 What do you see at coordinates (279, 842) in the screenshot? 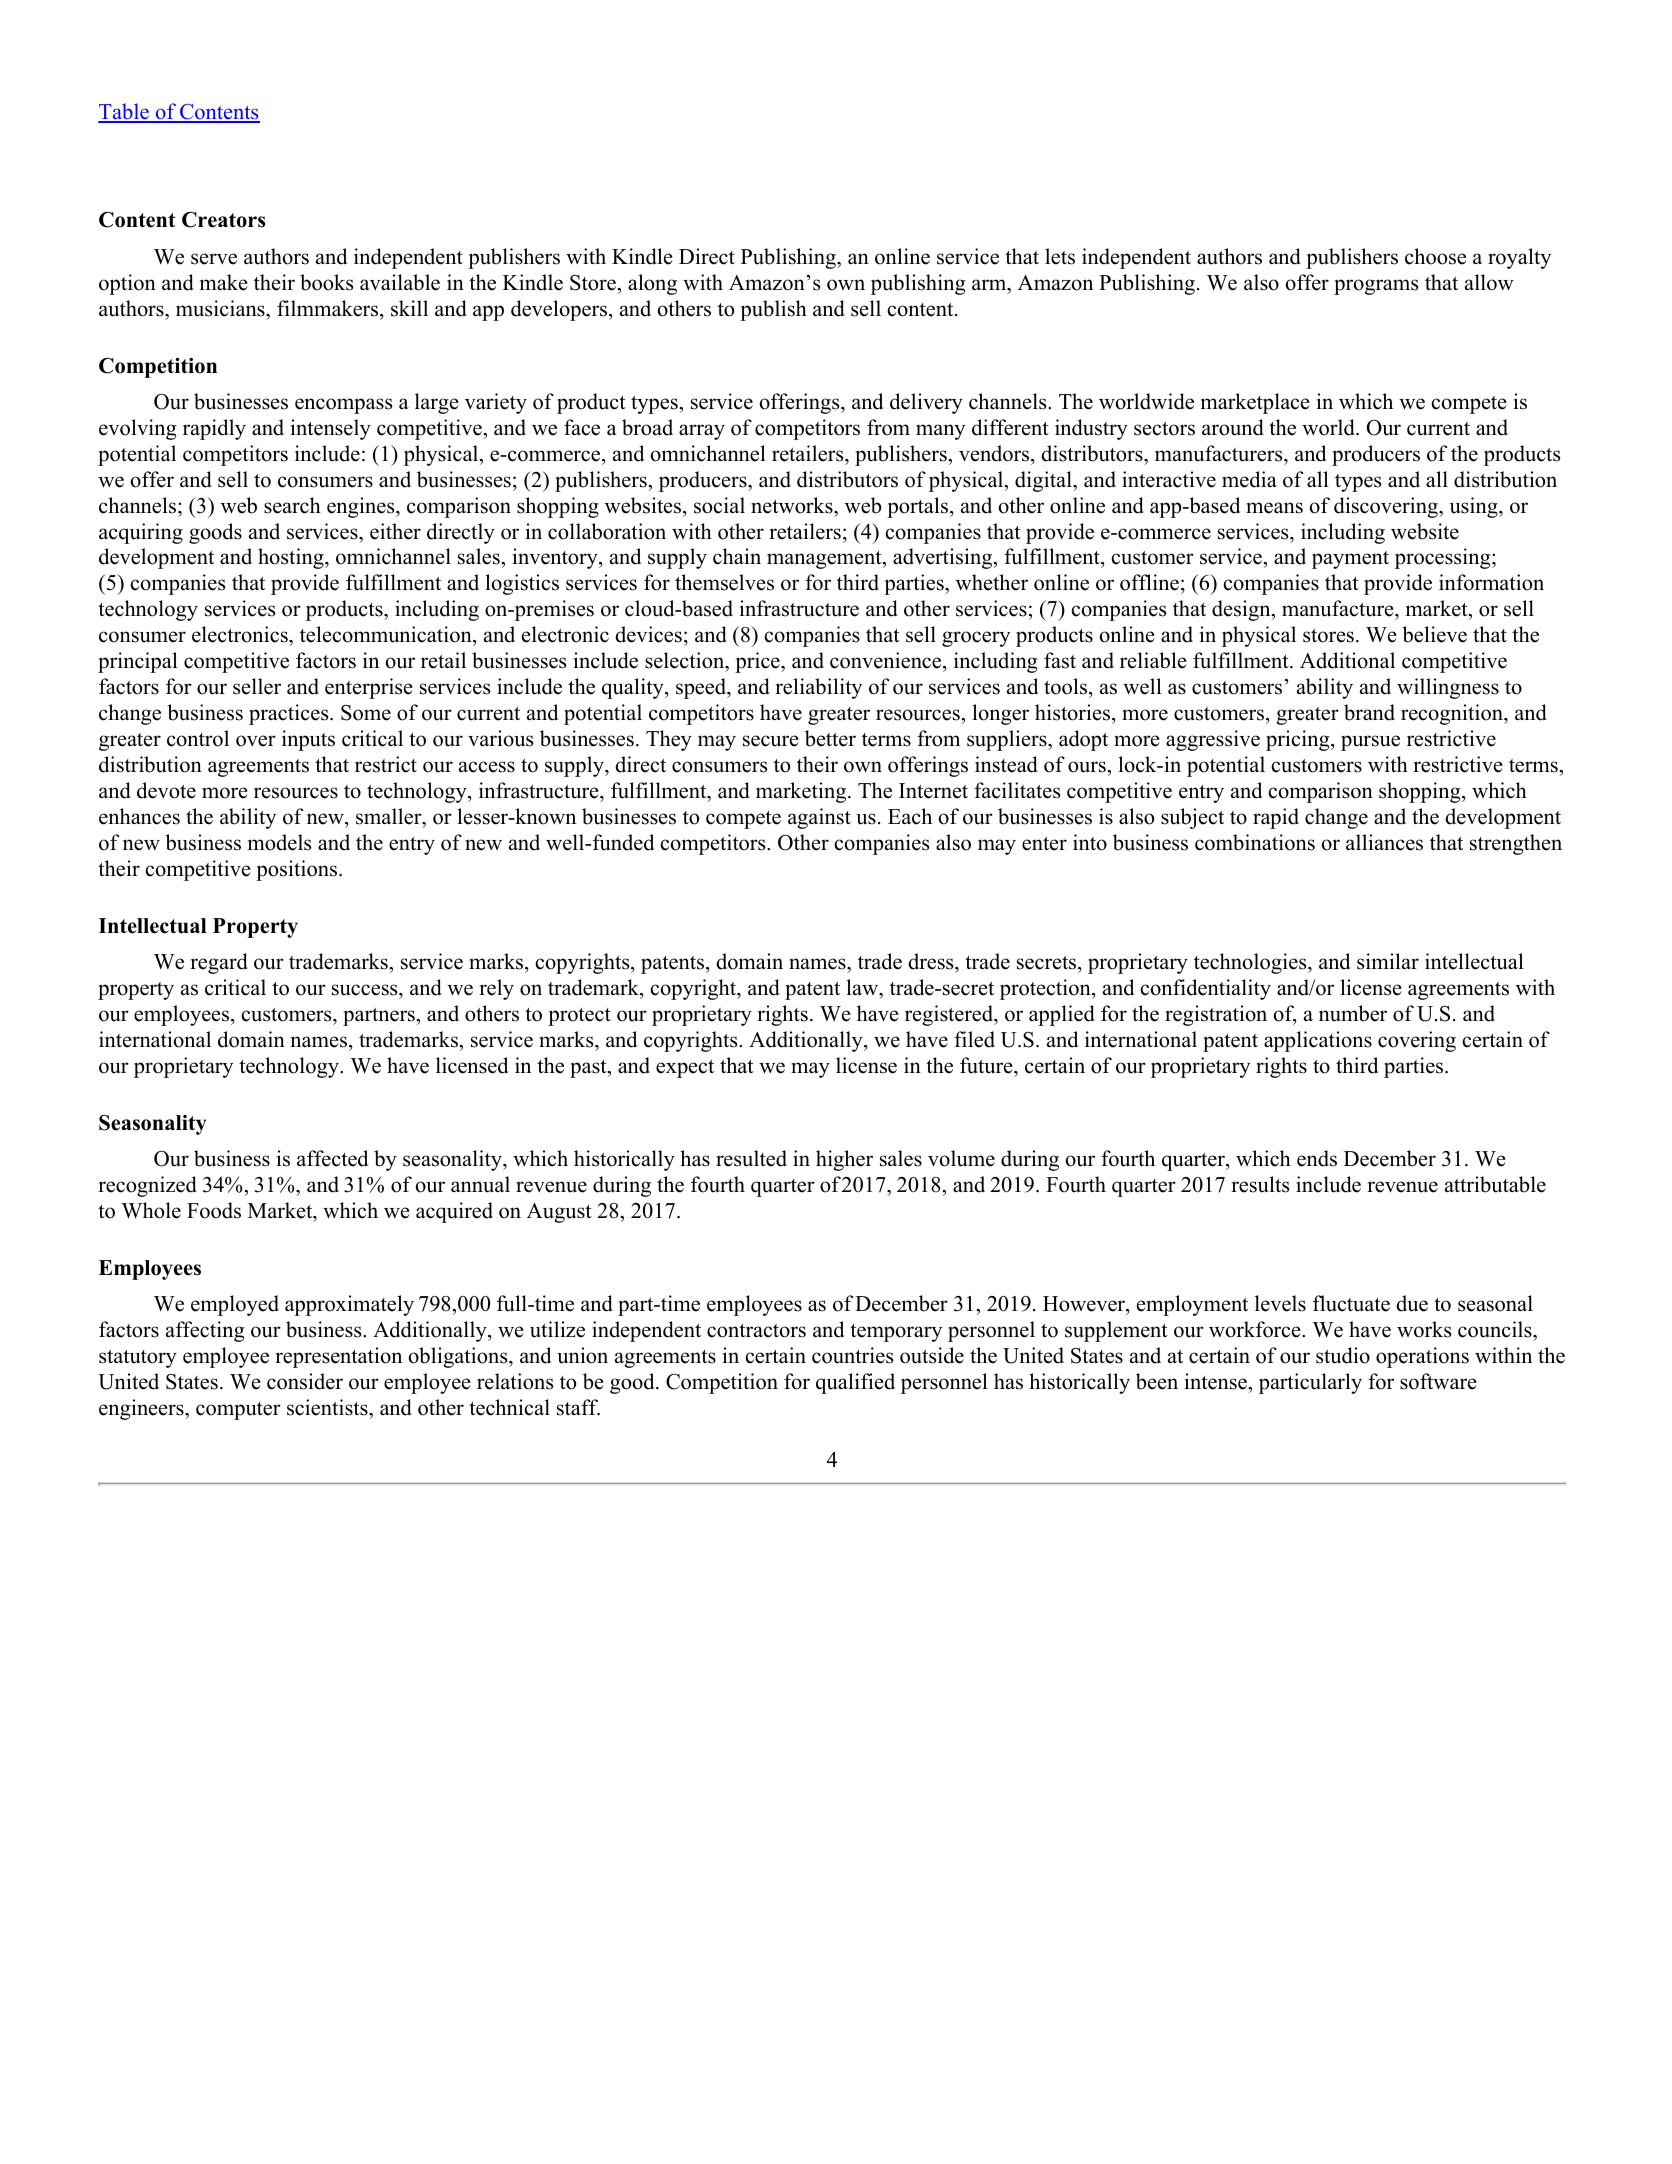
I see `models` at bounding box center [279, 842].
